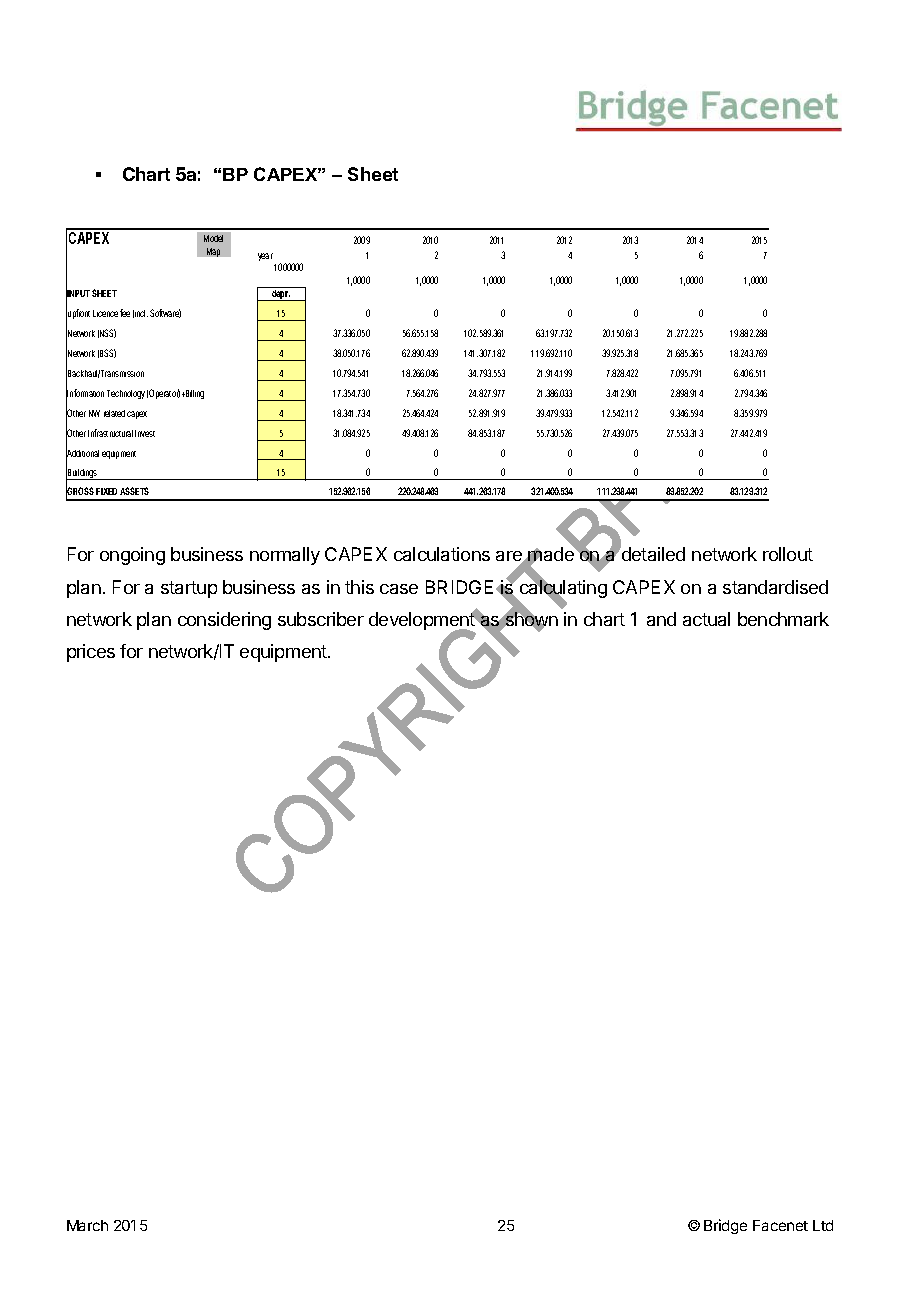 The height and width of the screenshot is (1308, 924). I want to click on depr, so click(280, 295).
